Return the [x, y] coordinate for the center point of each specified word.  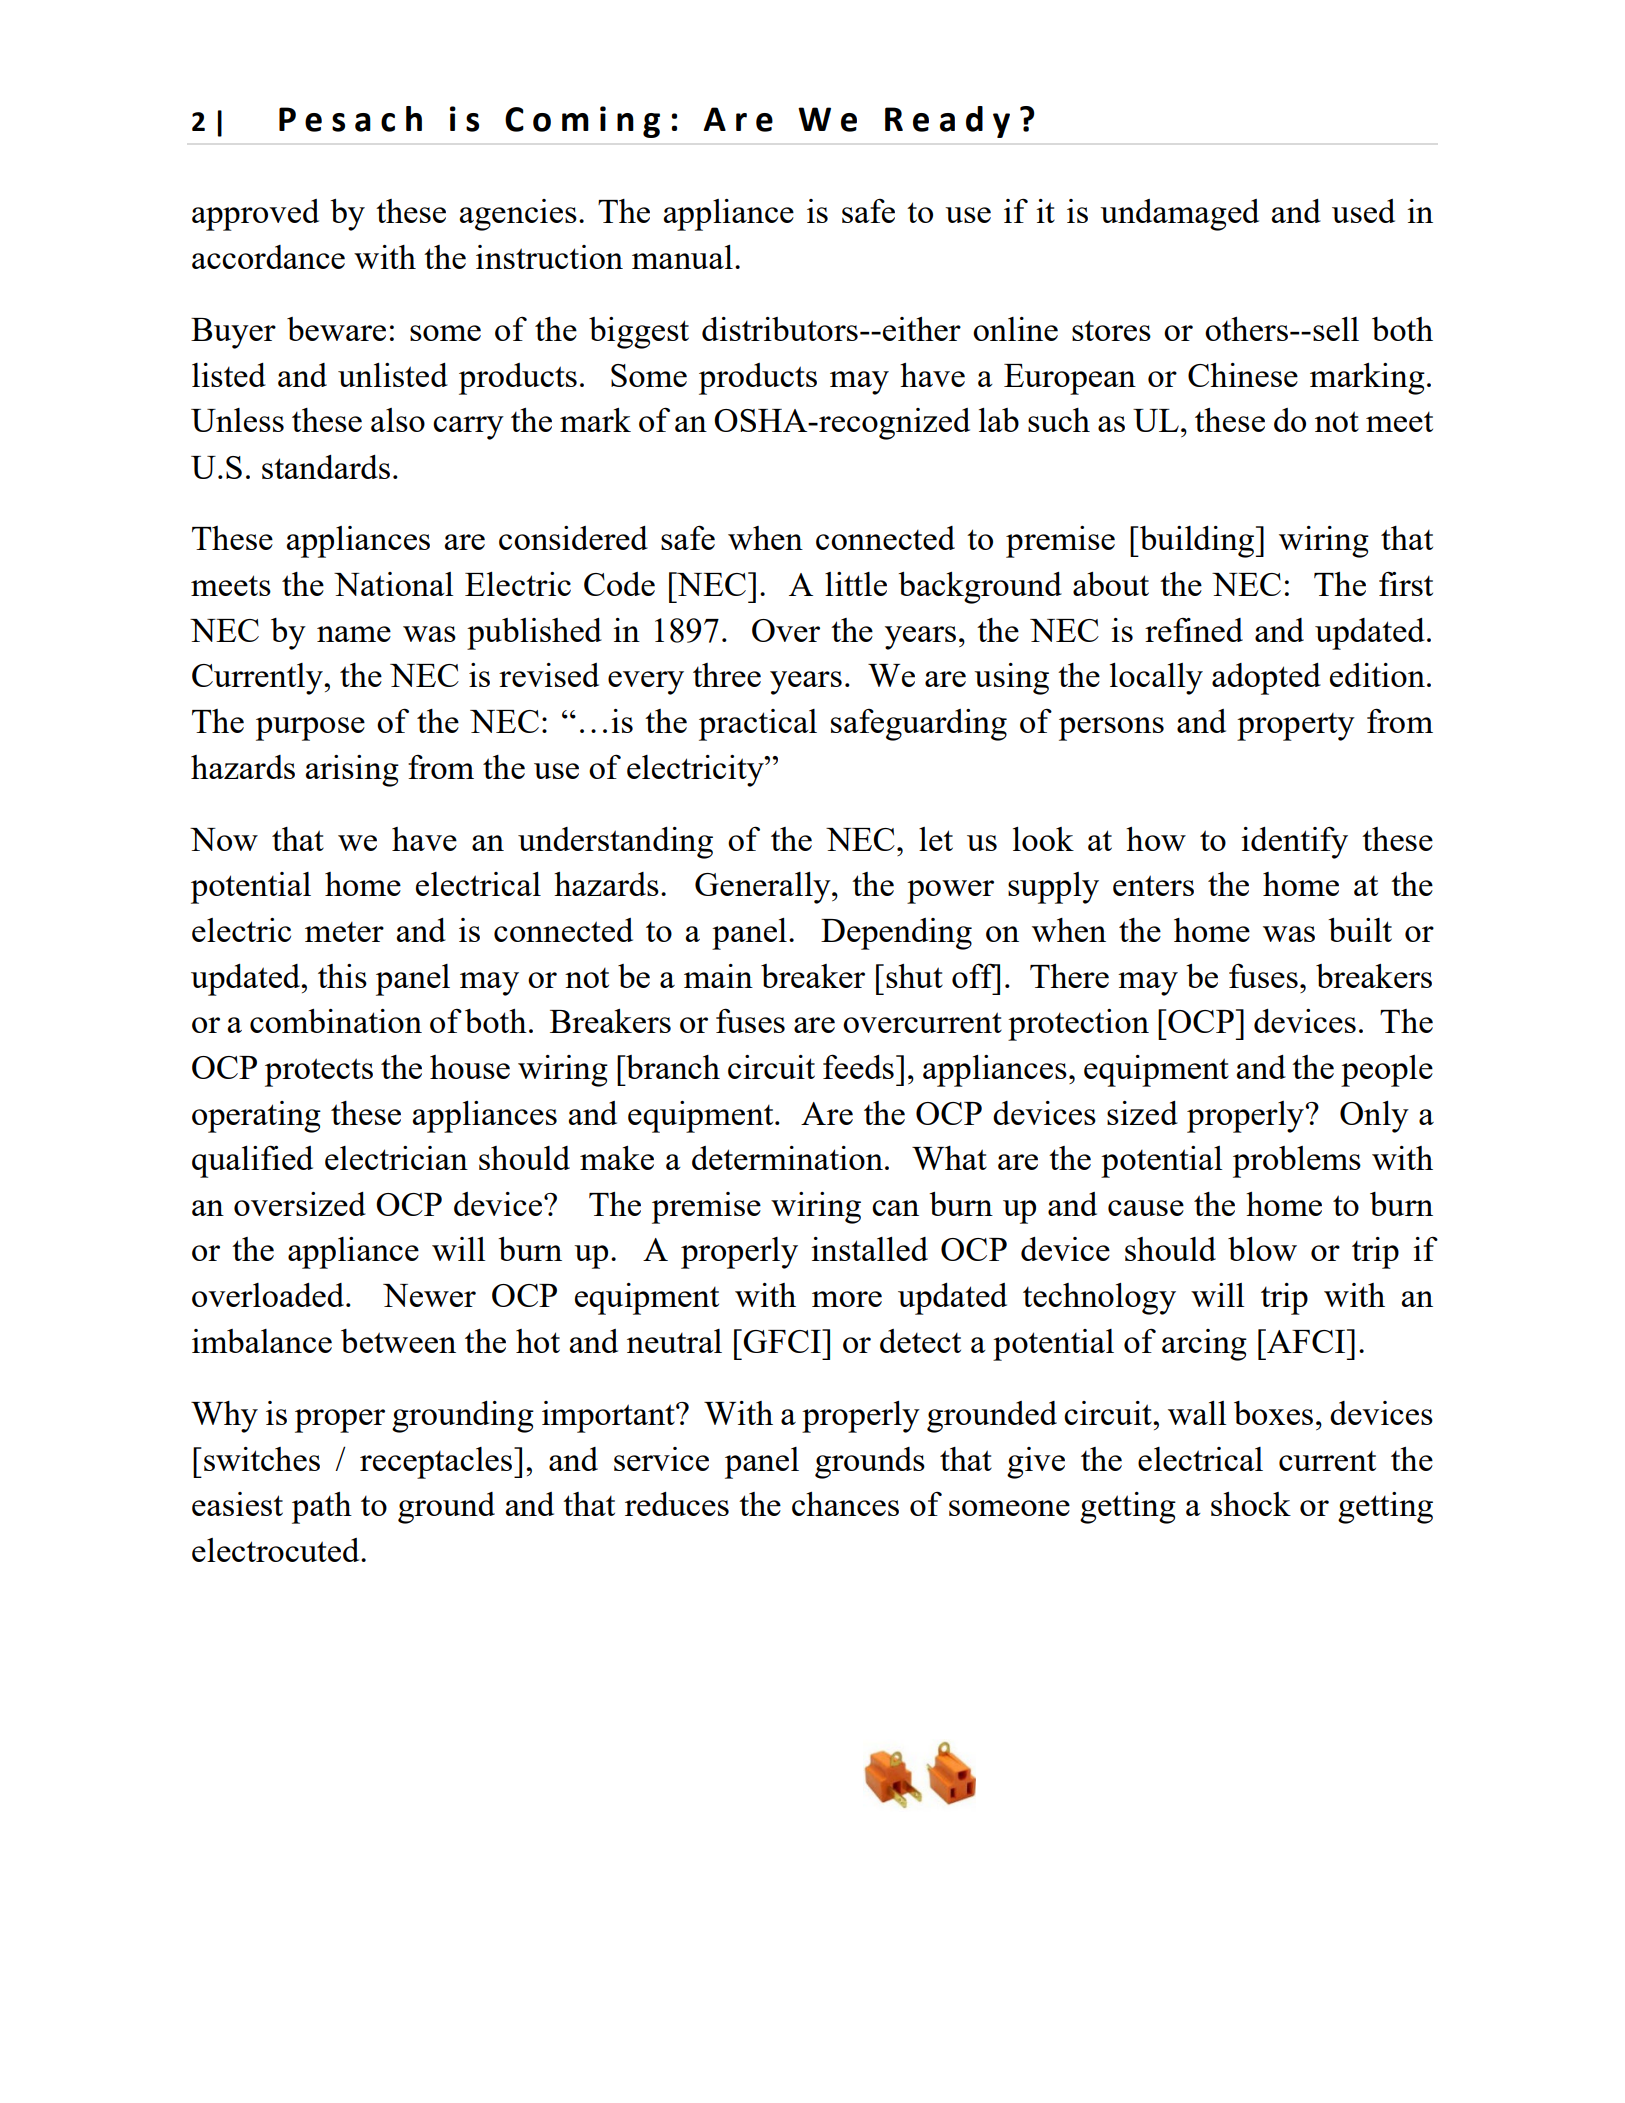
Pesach [350, 119]
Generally [764, 888]
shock [1251, 1504]
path [322, 1508]
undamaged [1179, 215]
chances [845, 1504]
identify [1294, 843]
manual [682, 257]
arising [352, 771]
